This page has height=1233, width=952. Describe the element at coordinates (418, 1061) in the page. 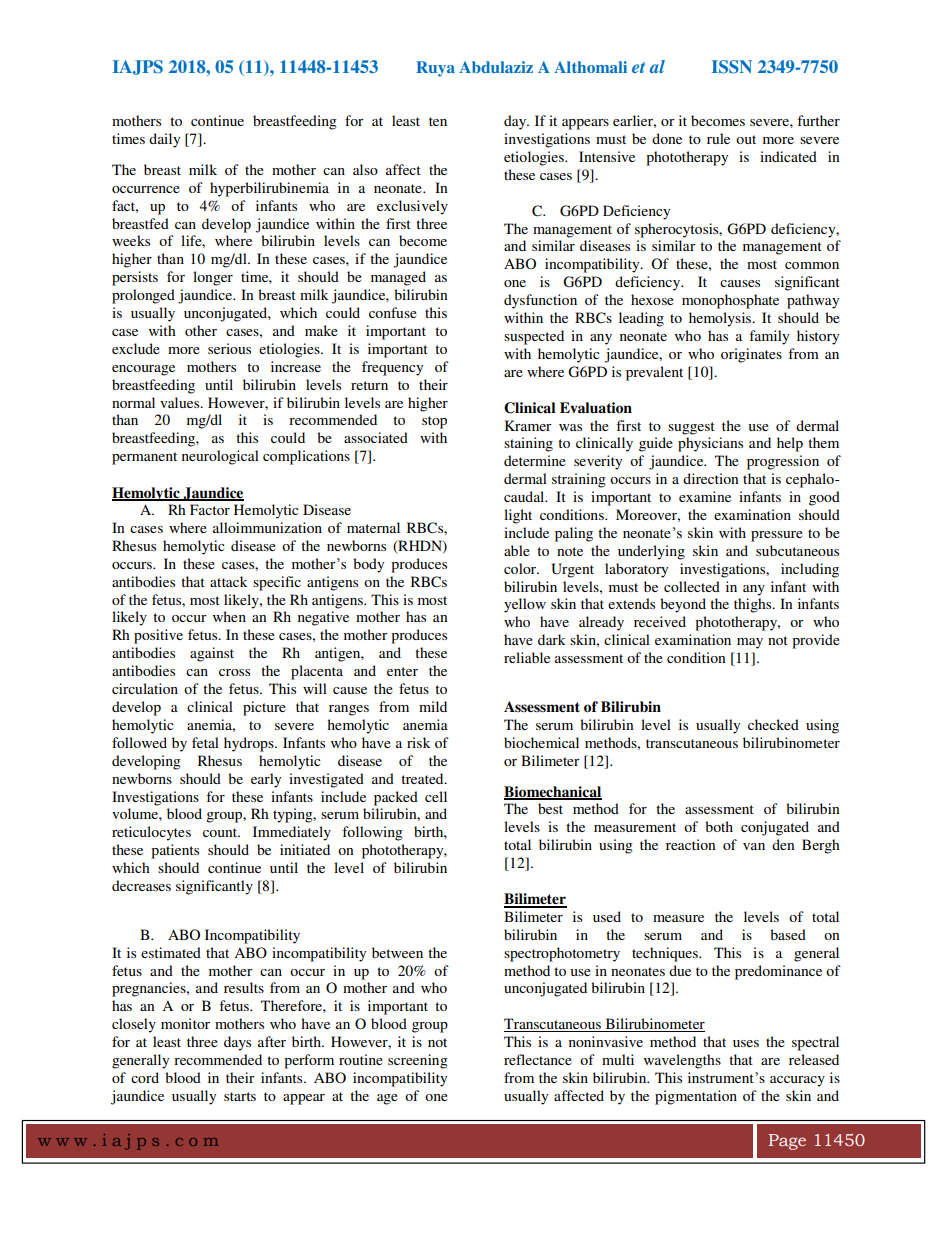

I see `screening` at that location.
